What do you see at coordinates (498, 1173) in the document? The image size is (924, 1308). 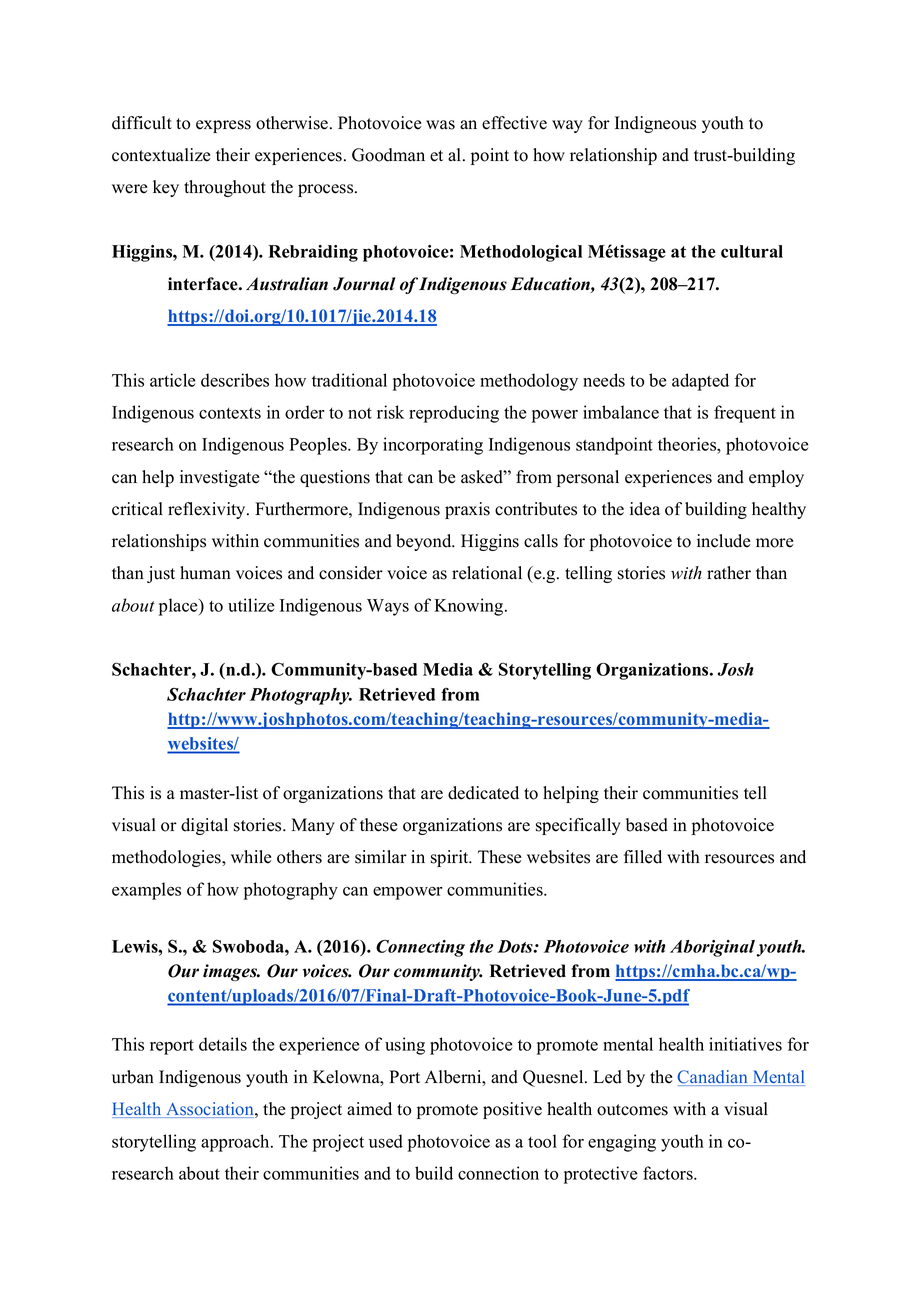 I see `connection` at bounding box center [498, 1173].
